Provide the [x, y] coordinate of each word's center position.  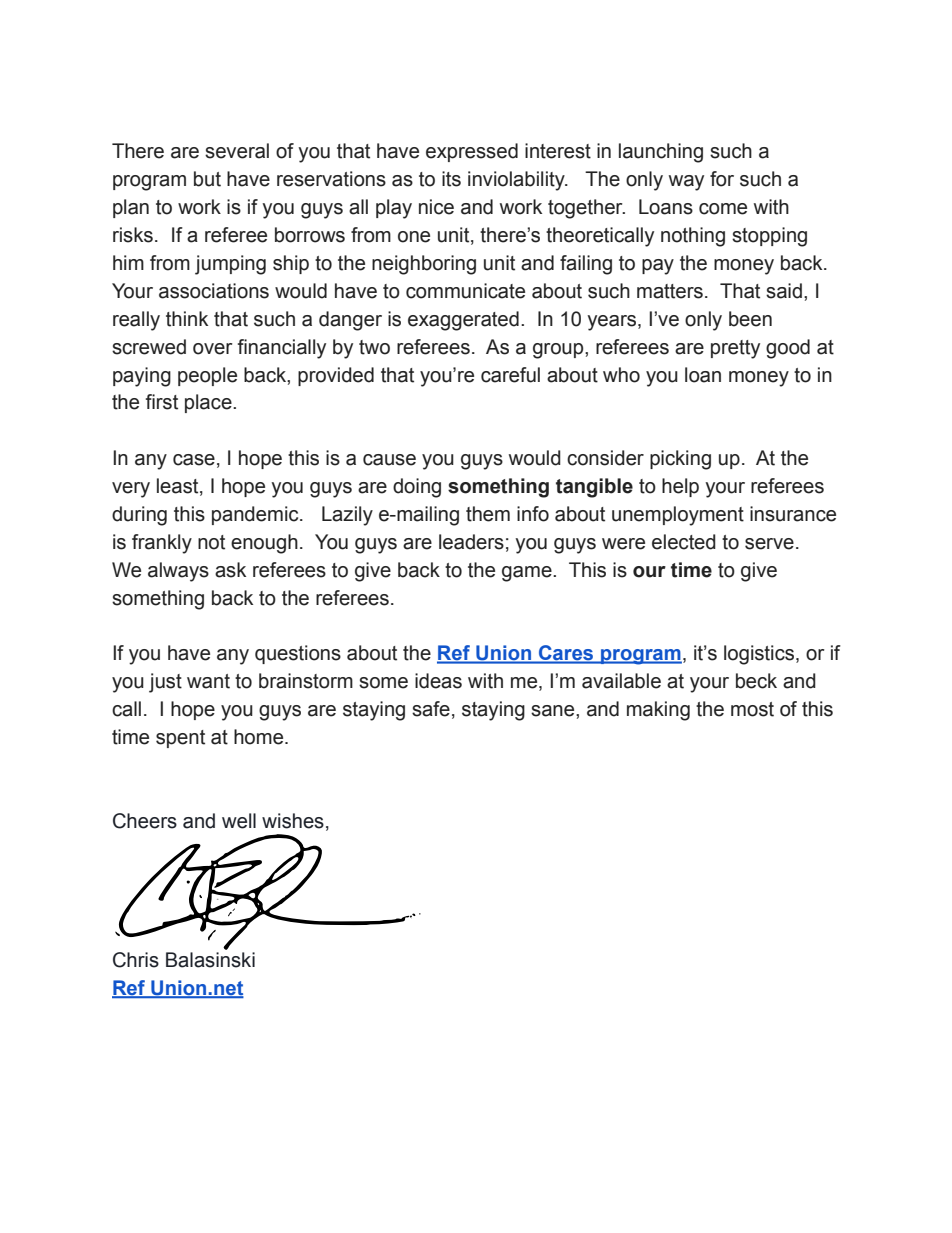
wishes [293, 821]
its [451, 179]
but [207, 179]
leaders [471, 542]
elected [684, 542]
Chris [136, 960]
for [722, 179]
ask [230, 570]
